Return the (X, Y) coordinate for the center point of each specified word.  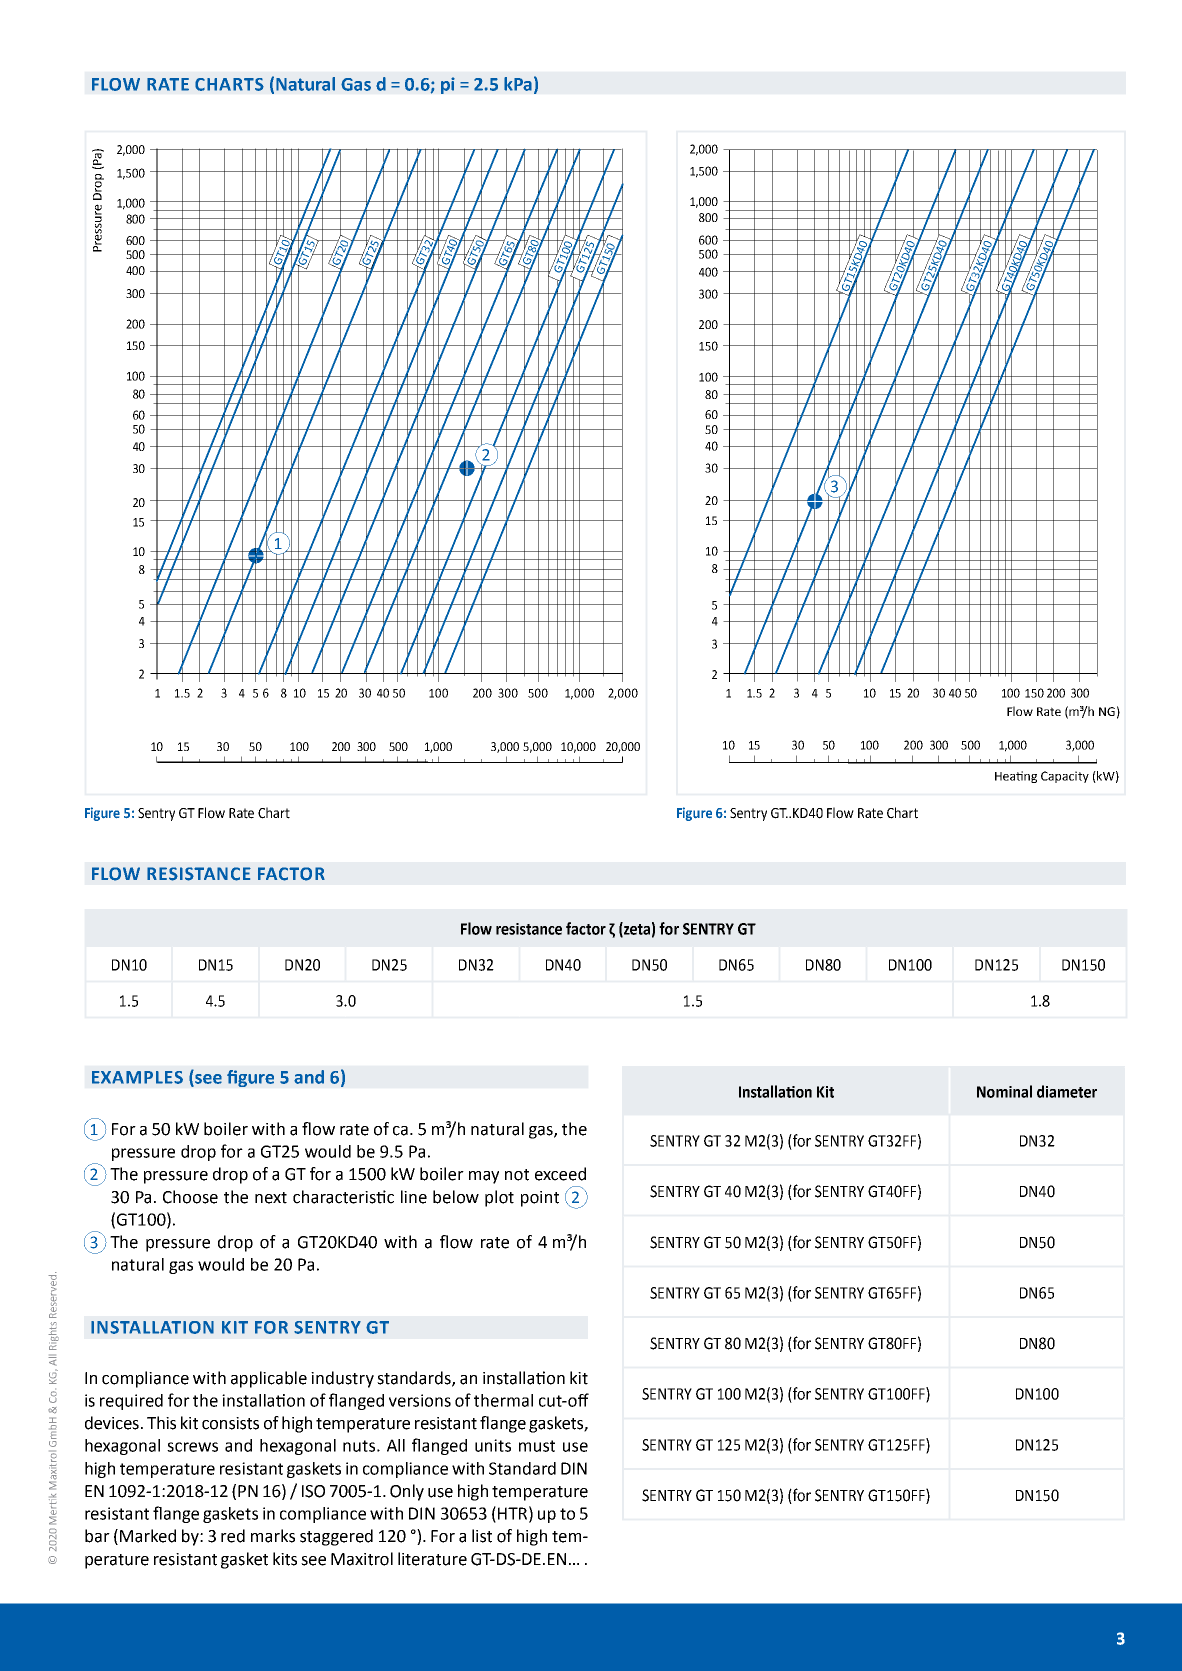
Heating (1016, 777)
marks (273, 1536)
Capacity (1065, 777)
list (482, 1536)
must (537, 1446)
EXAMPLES (137, 1077)
